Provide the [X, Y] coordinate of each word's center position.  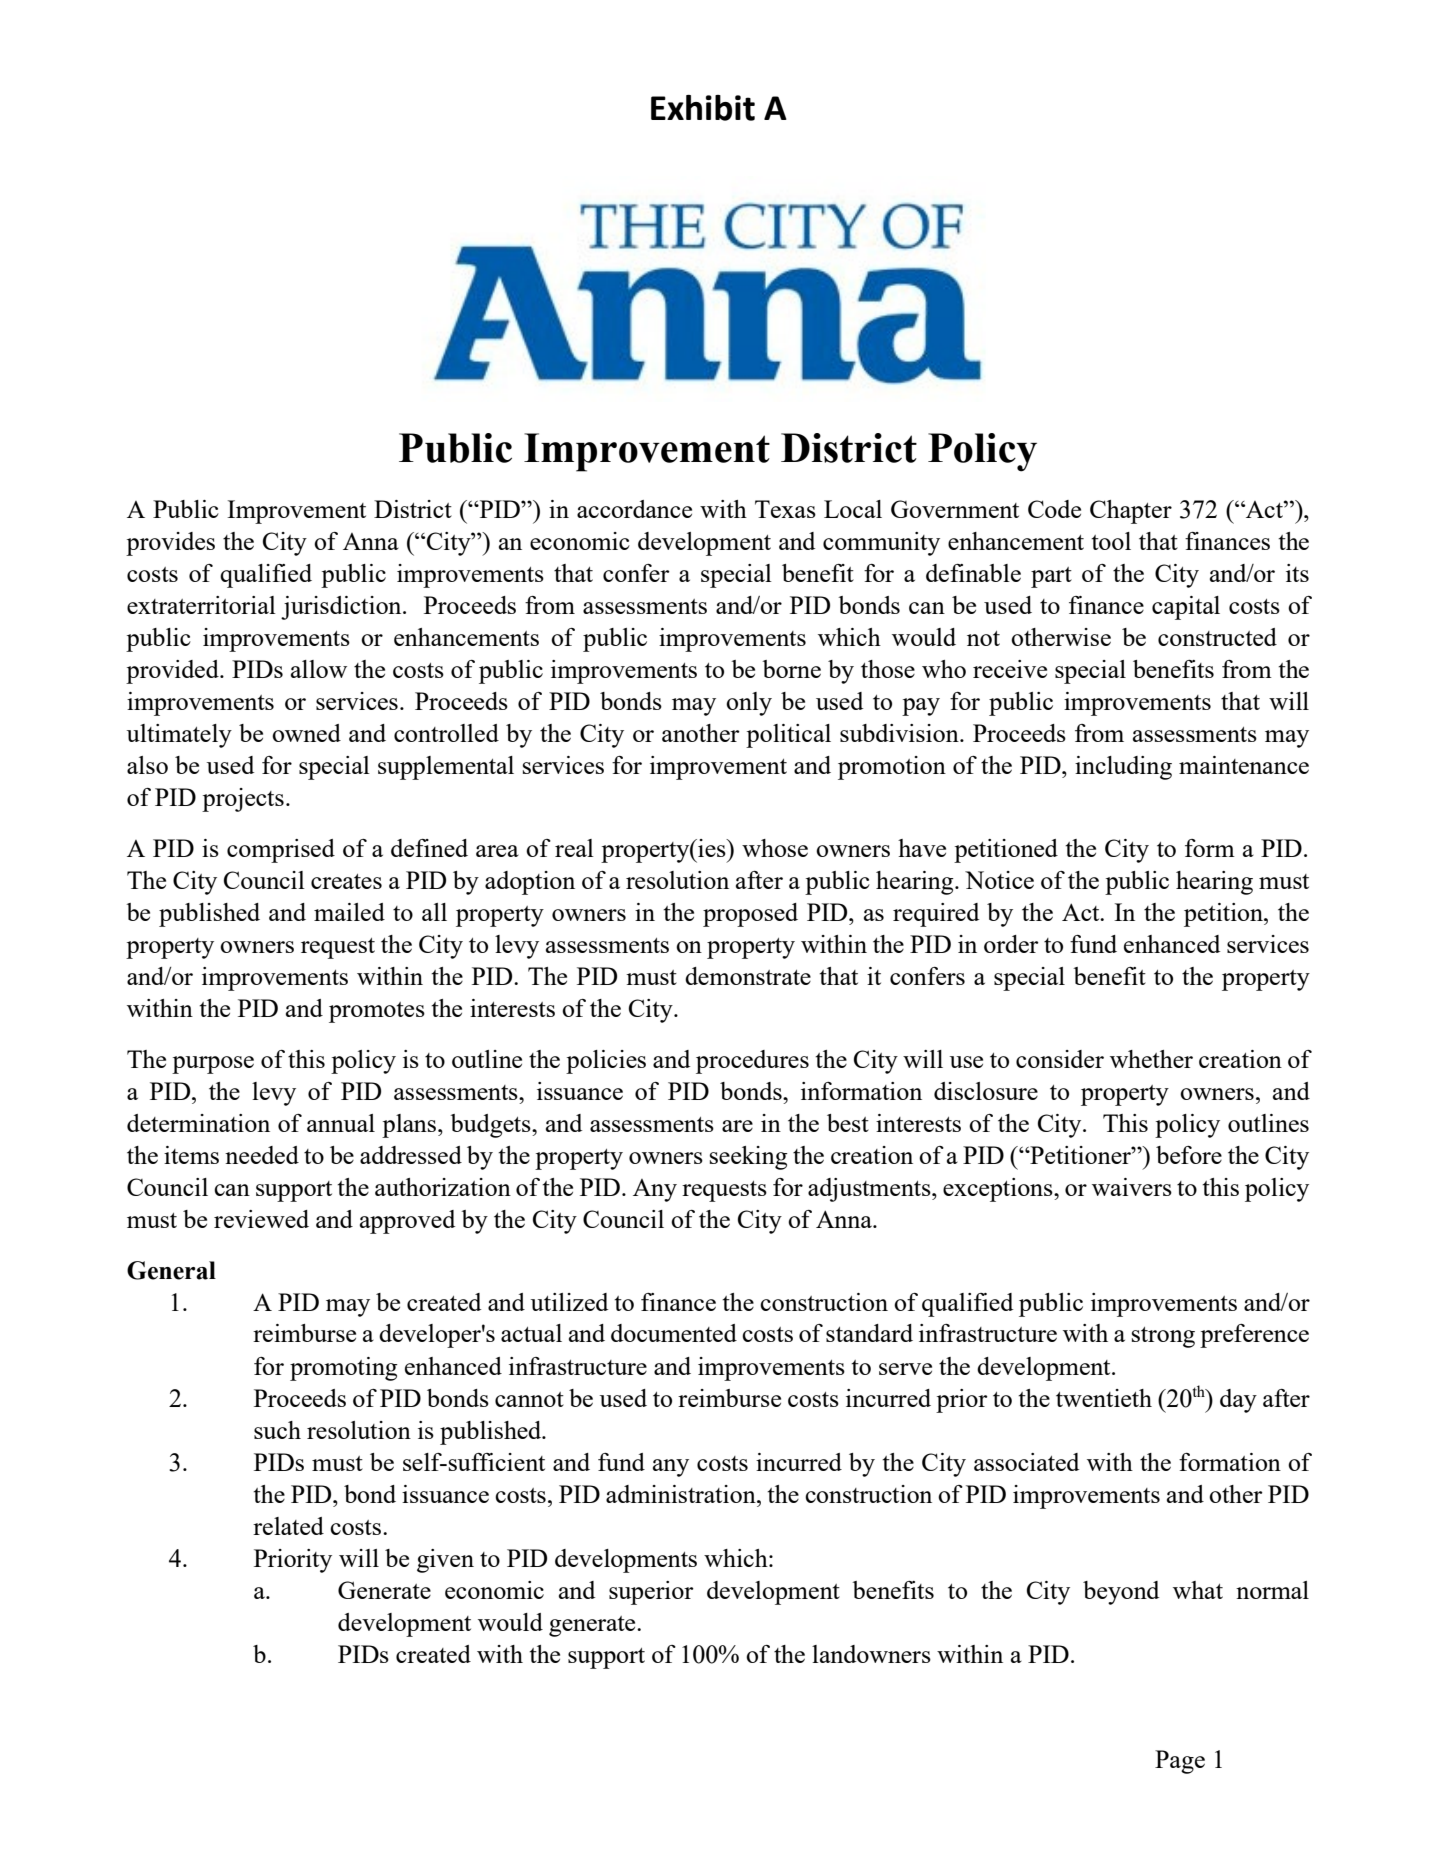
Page [1180, 1762]
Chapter [1131, 512]
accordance [634, 509]
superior [651, 1593]
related [288, 1526]
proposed [750, 915]
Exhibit [703, 108]
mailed [349, 912]
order [1011, 944]
